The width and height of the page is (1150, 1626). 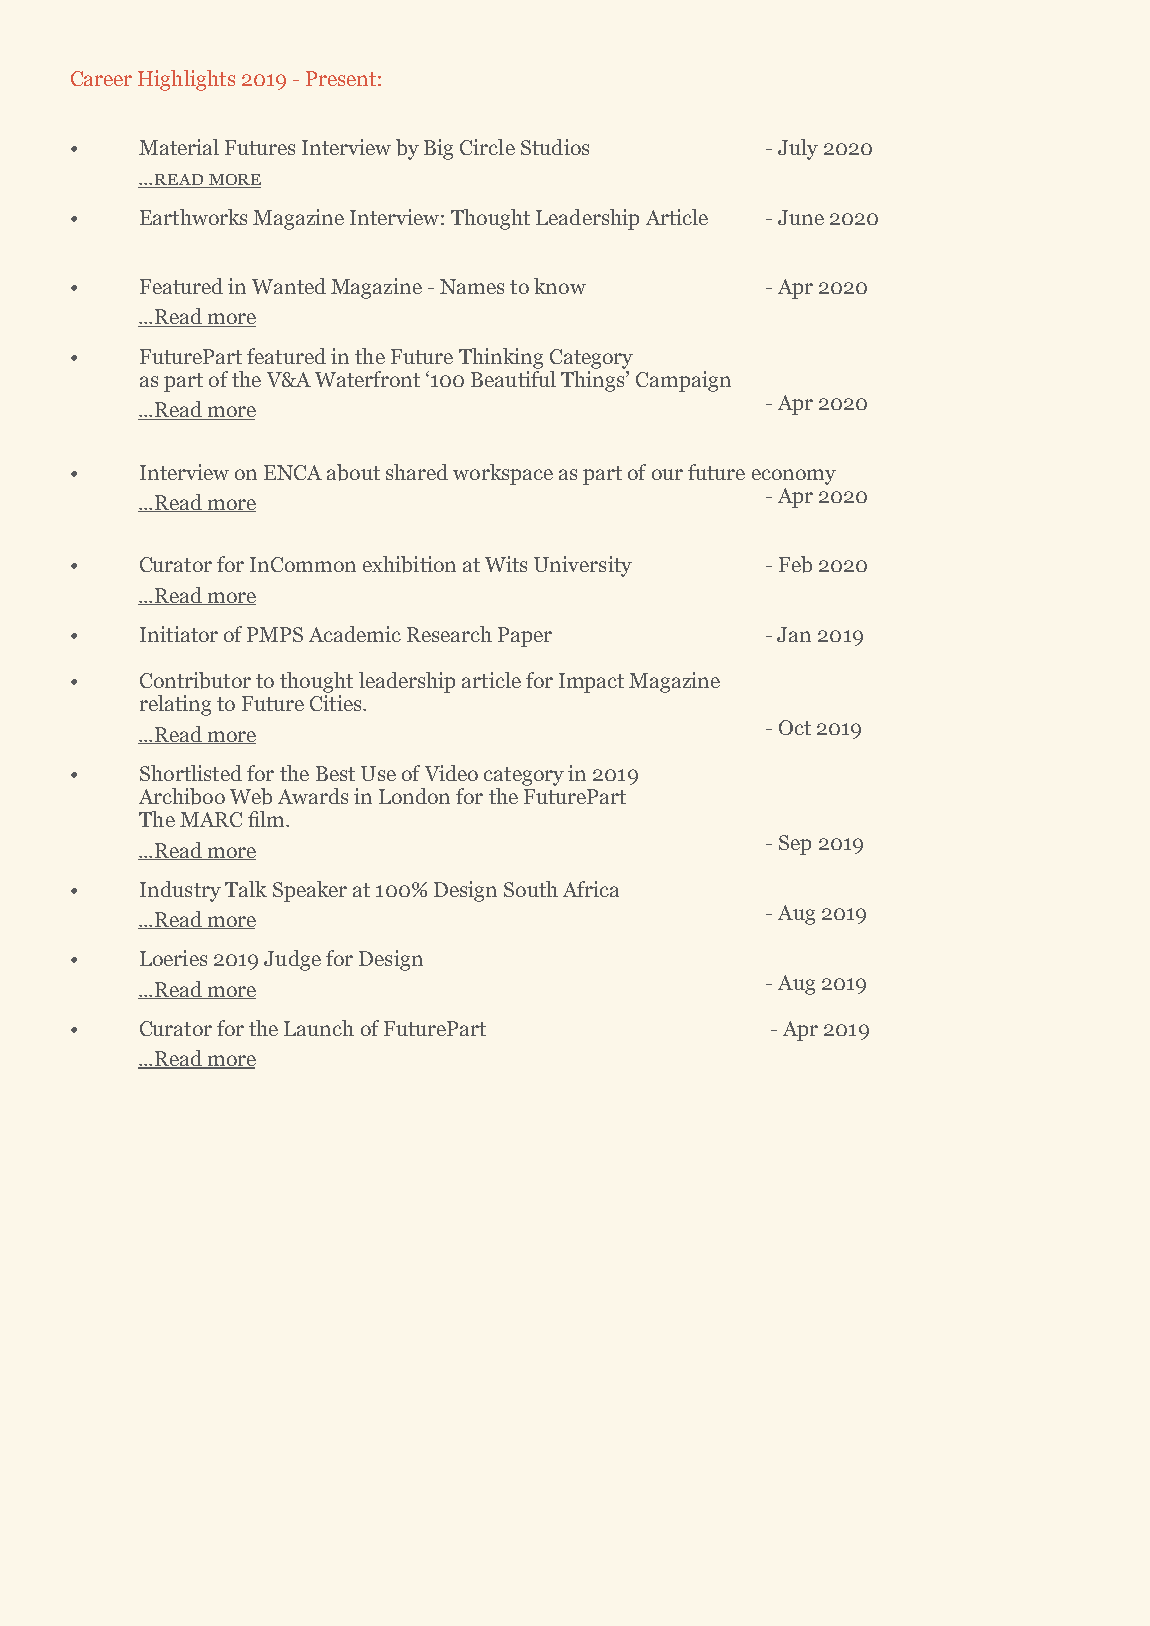 I want to click on exhibition, so click(x=409, y=564).
